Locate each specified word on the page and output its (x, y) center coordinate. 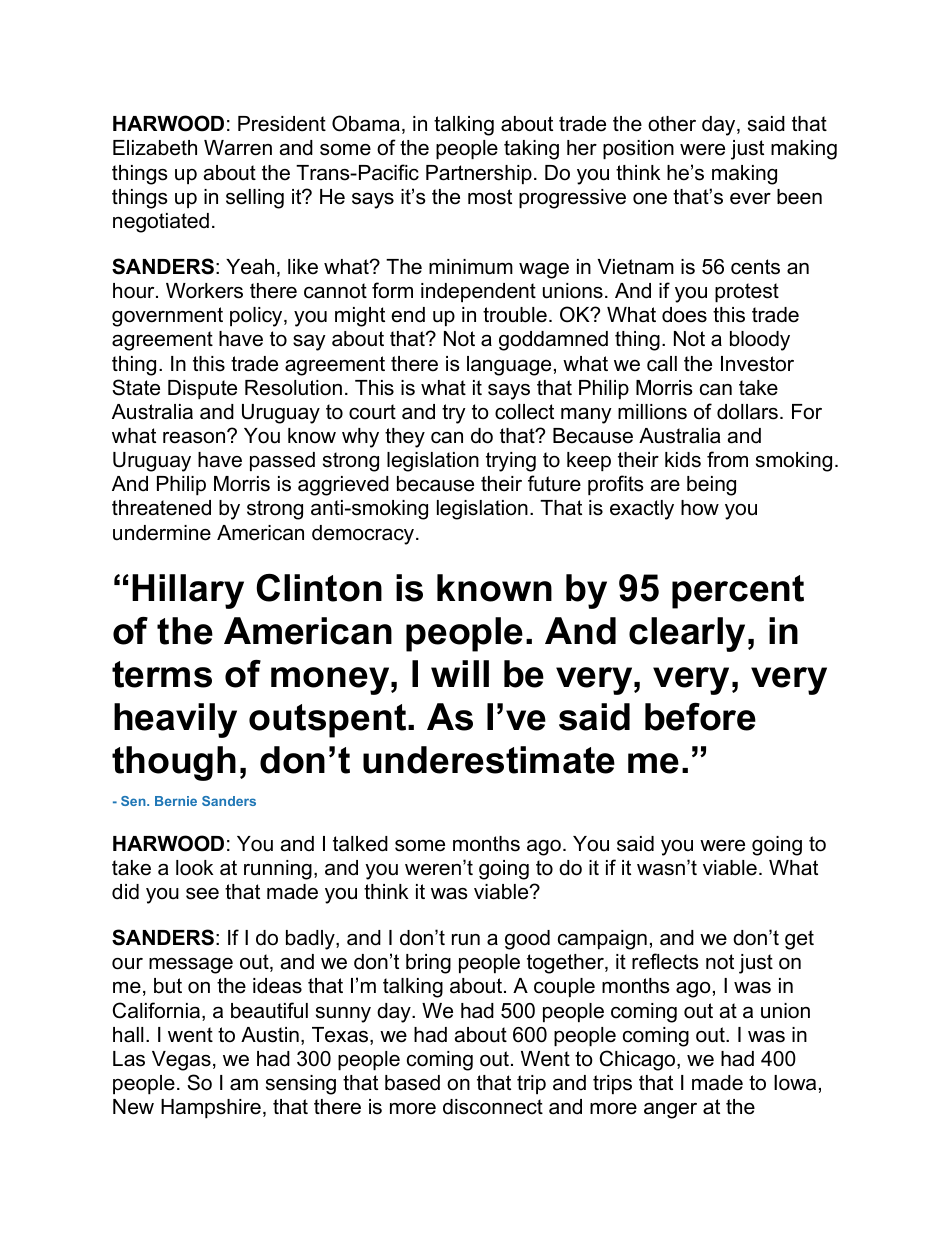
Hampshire (211, 1108)
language (509, 366)
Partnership (479, 174)
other (672, 124)
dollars (747, 412)
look (194, 868)
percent (738, 592)
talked (360, 844)
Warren (238, 148)
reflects (665, 961)
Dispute (202, 389)
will (460, 673)
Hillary (188, 591)
